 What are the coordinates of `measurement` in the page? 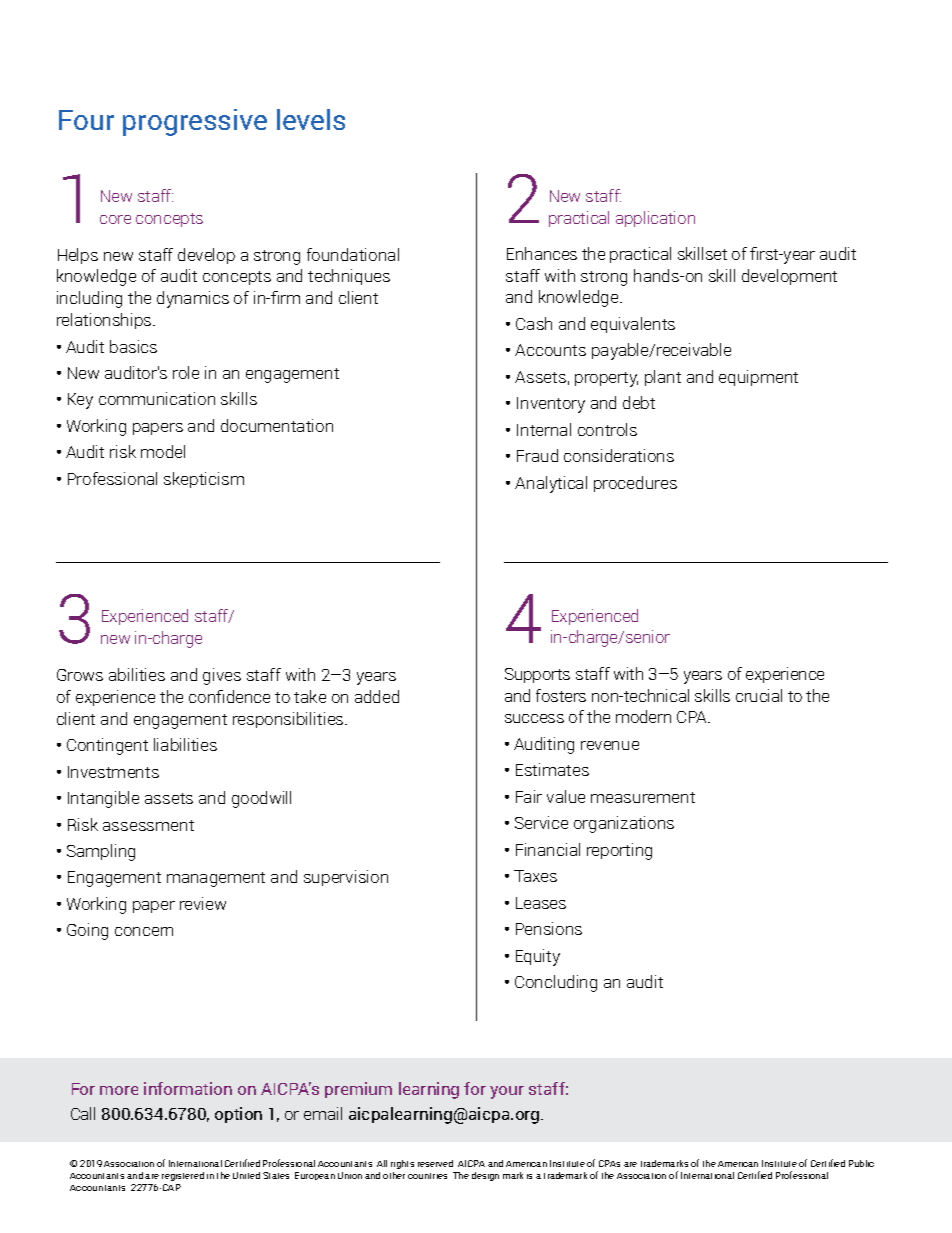 It's located at (643, 797).
